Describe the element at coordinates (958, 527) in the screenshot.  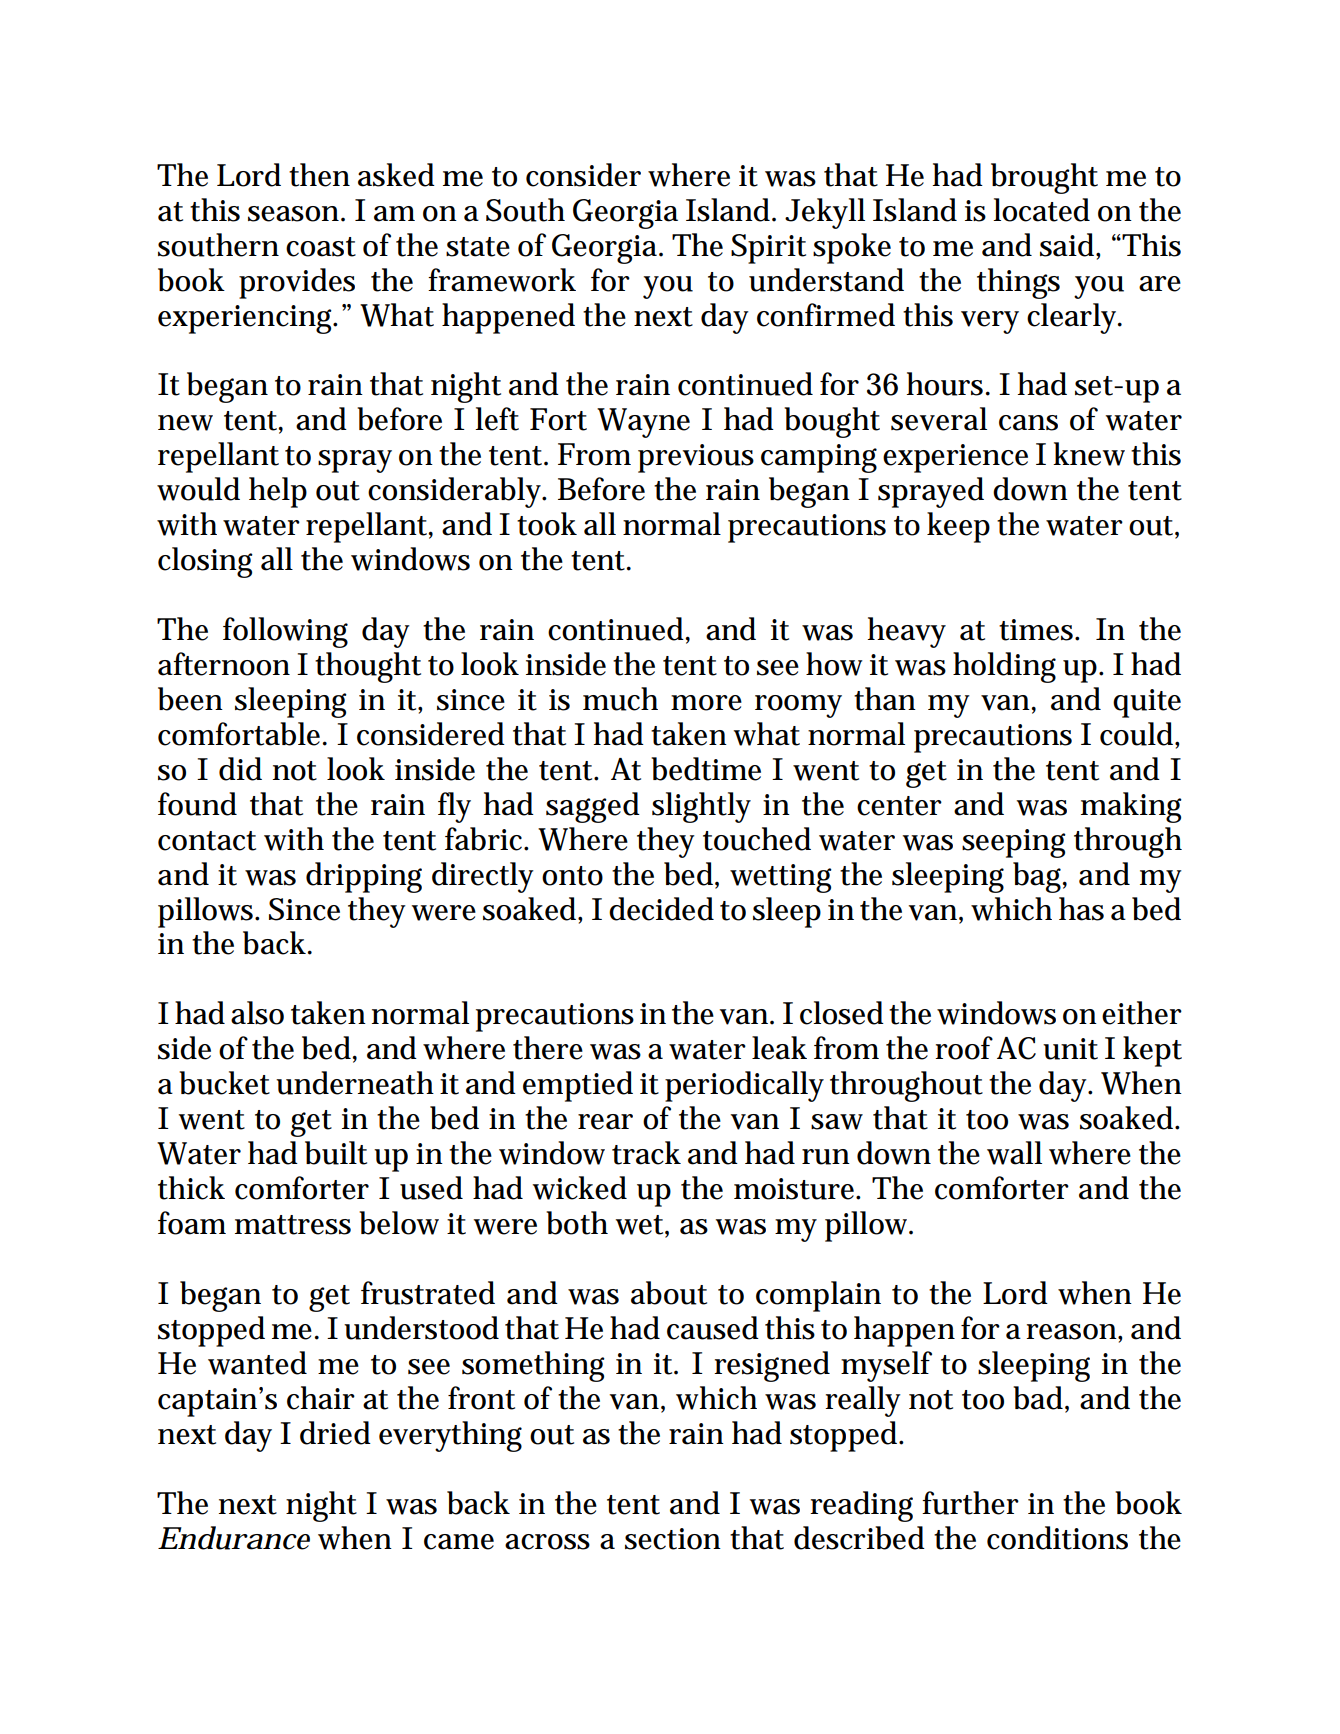
I see `keep` at that location.
